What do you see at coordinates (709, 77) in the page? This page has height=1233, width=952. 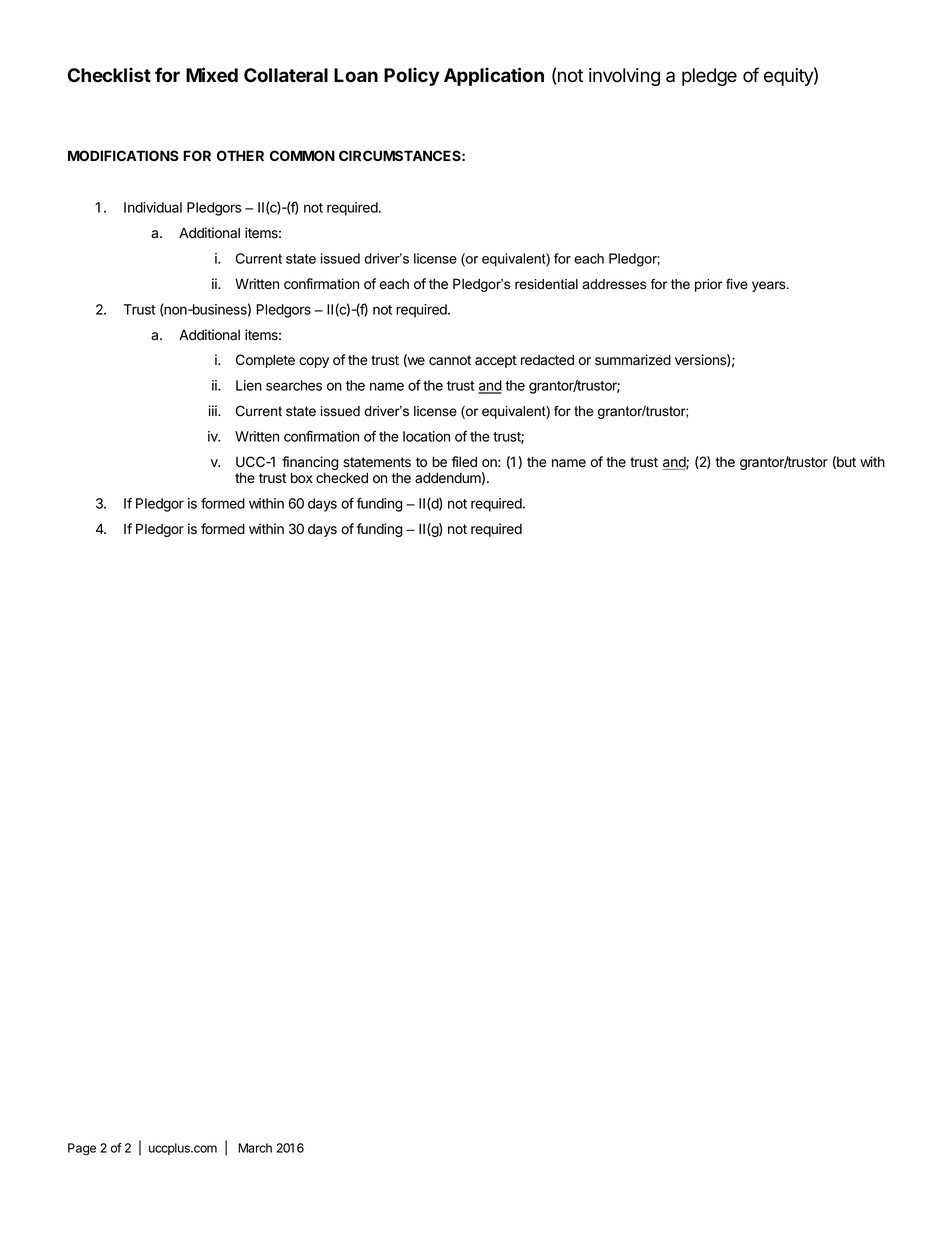 I see `pledge` at bounding box center [709, 77].
